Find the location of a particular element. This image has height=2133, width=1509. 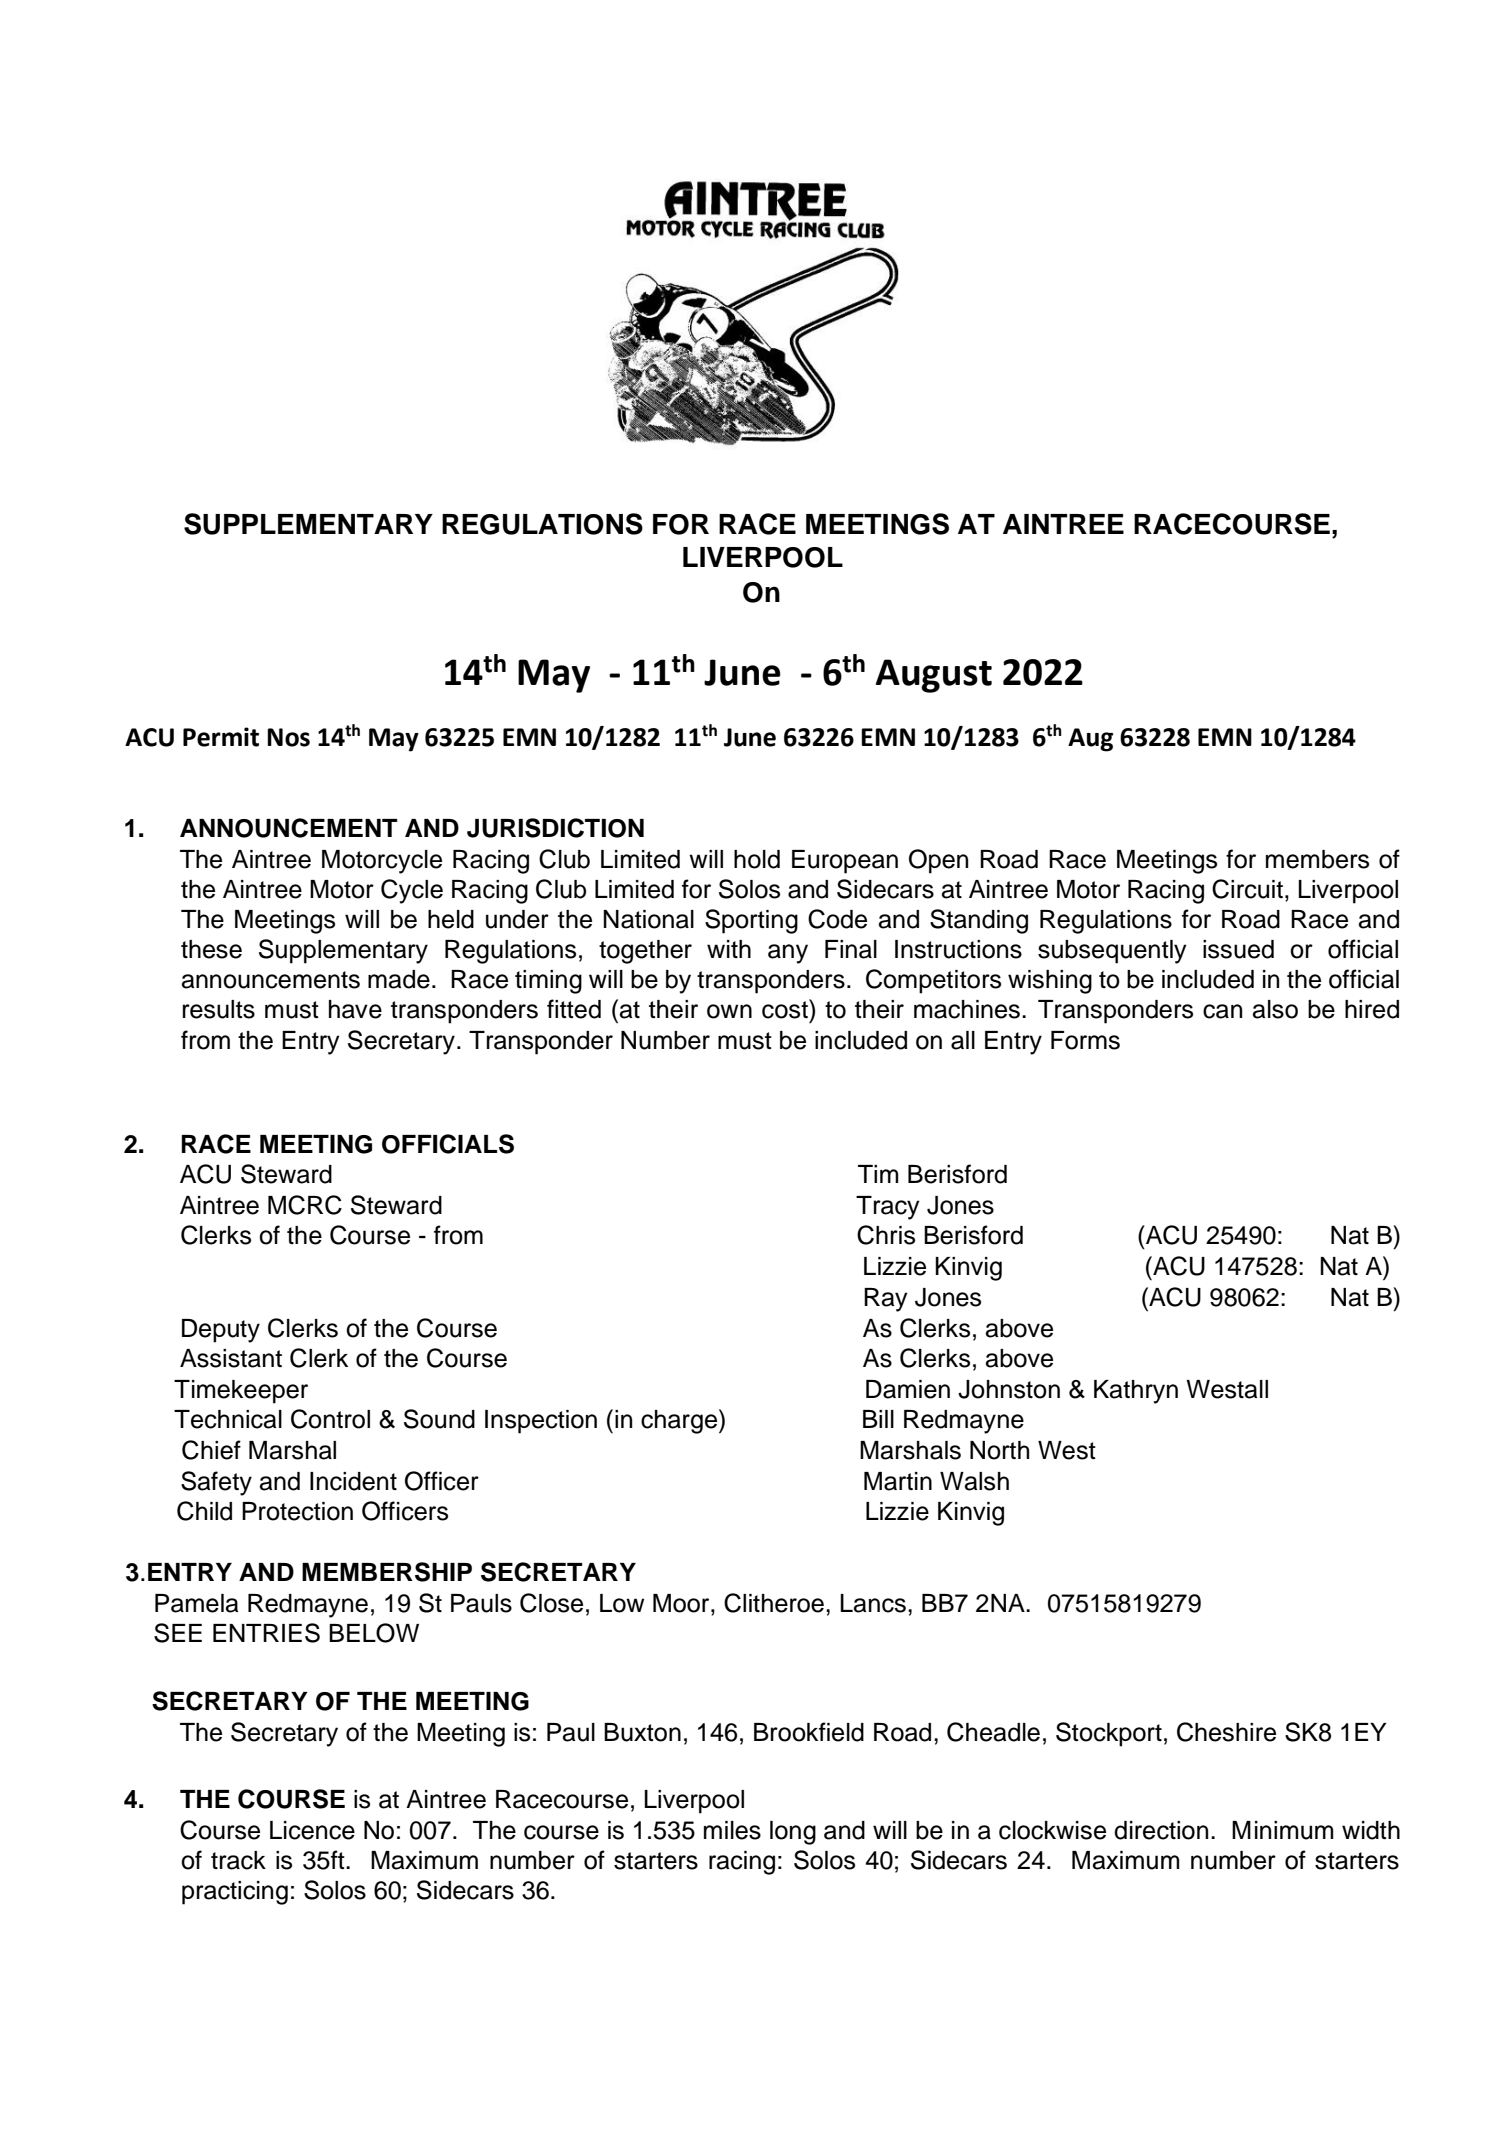

Licence is located at coordinates (312, 1830).
